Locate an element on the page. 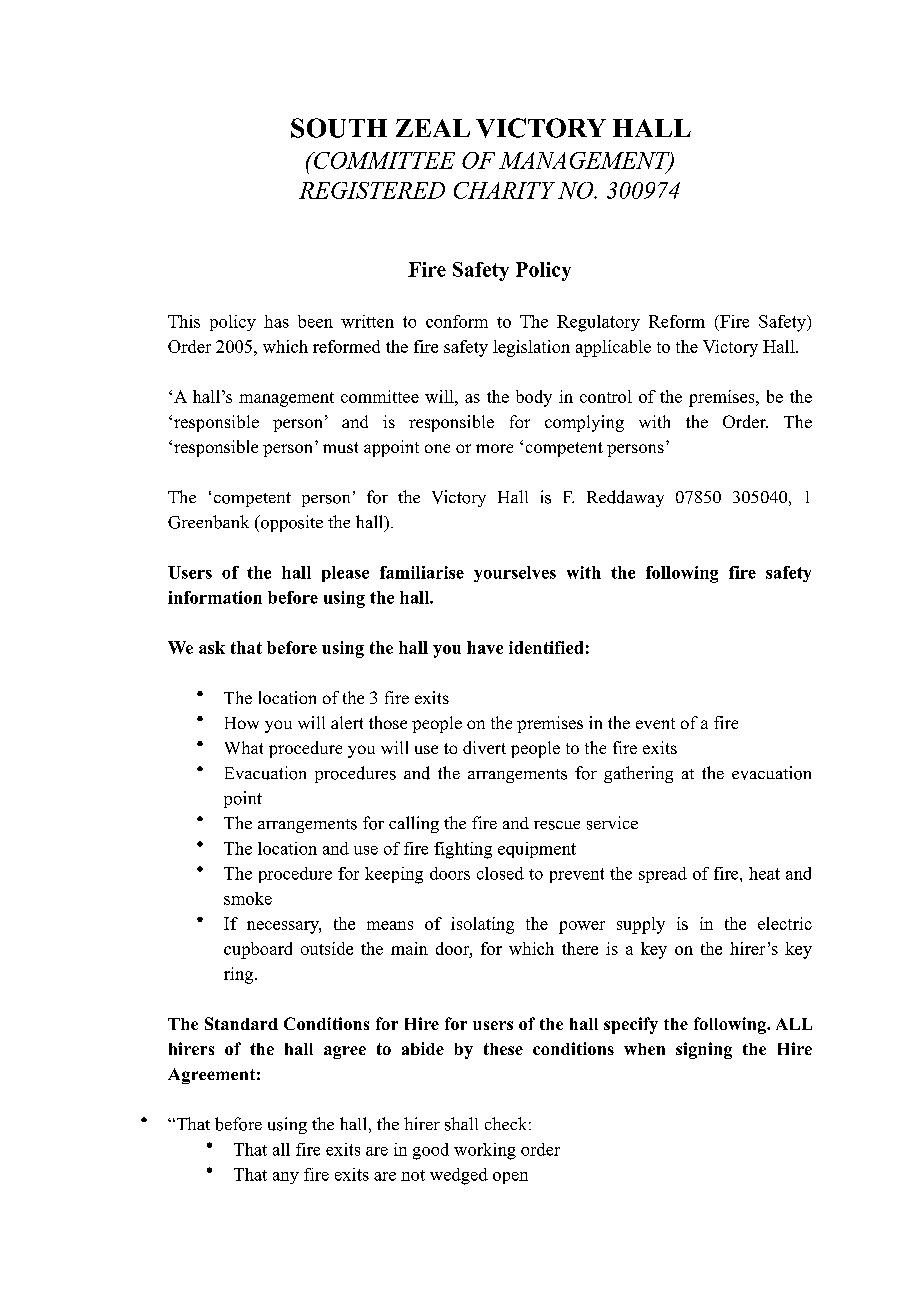 This page has width=924, height=1308. isolating is located at coordinates (482, 925).
